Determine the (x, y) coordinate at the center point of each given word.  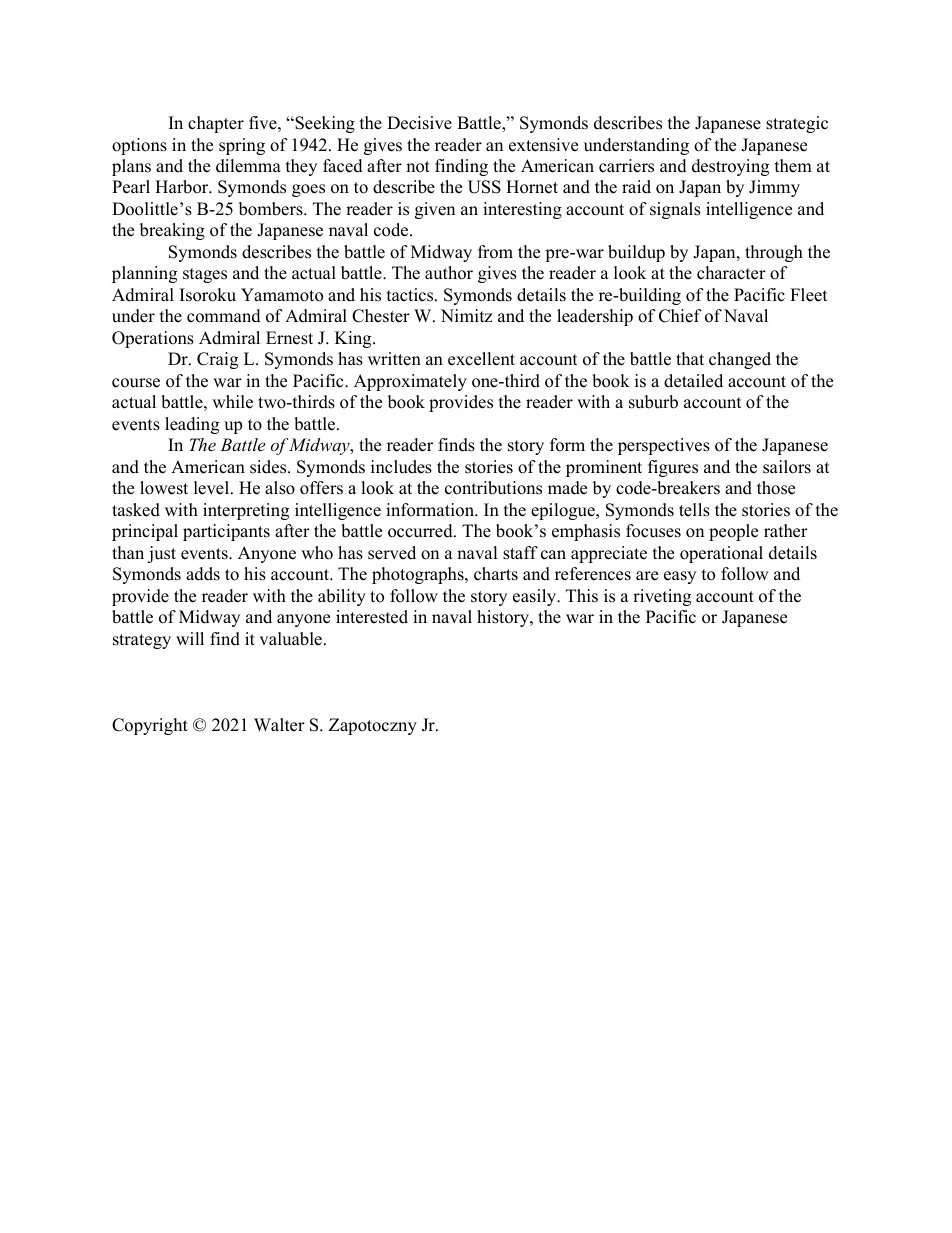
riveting (662, 597)
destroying (730, 167)
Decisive (419, 123)
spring (242, 146)
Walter (279, 725)
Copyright (150, 726)
